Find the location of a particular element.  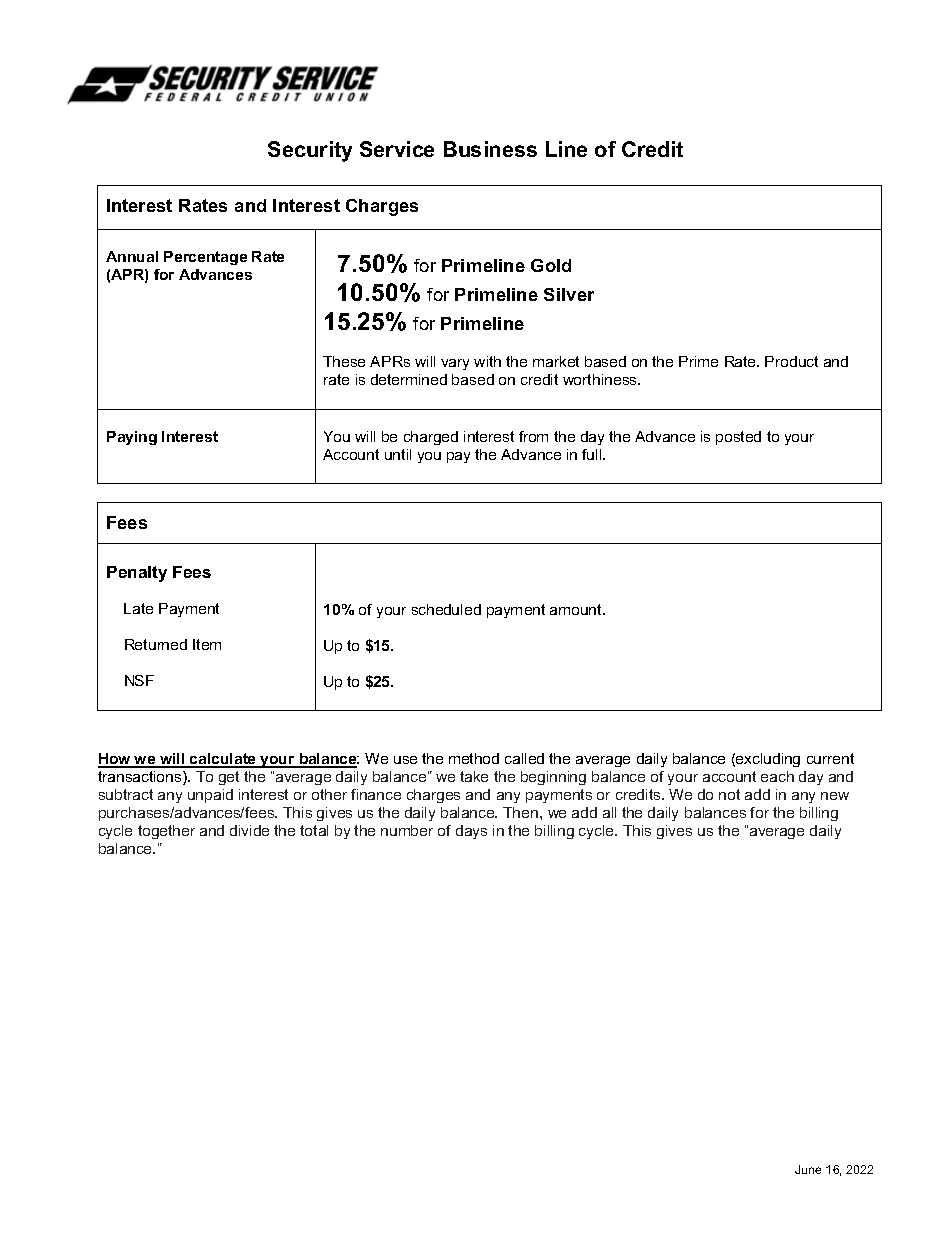

together is located at coordinates (166, 832).
